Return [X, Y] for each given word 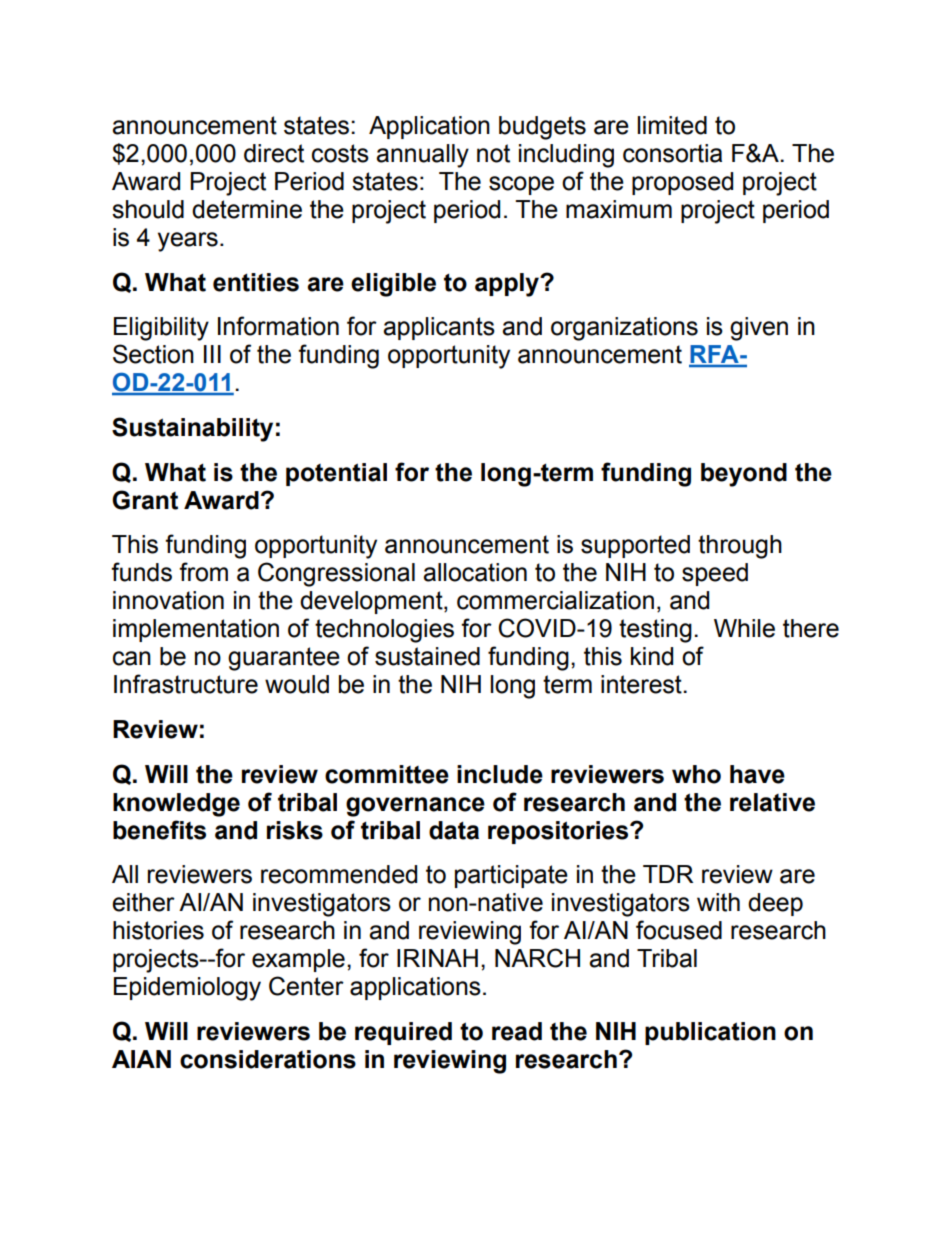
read [517, 1031]
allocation [475, 572]
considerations [268, 1059]
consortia [672, 153]
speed [715, 574]
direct [274, 153]
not [493, 153]
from [203, 572]
